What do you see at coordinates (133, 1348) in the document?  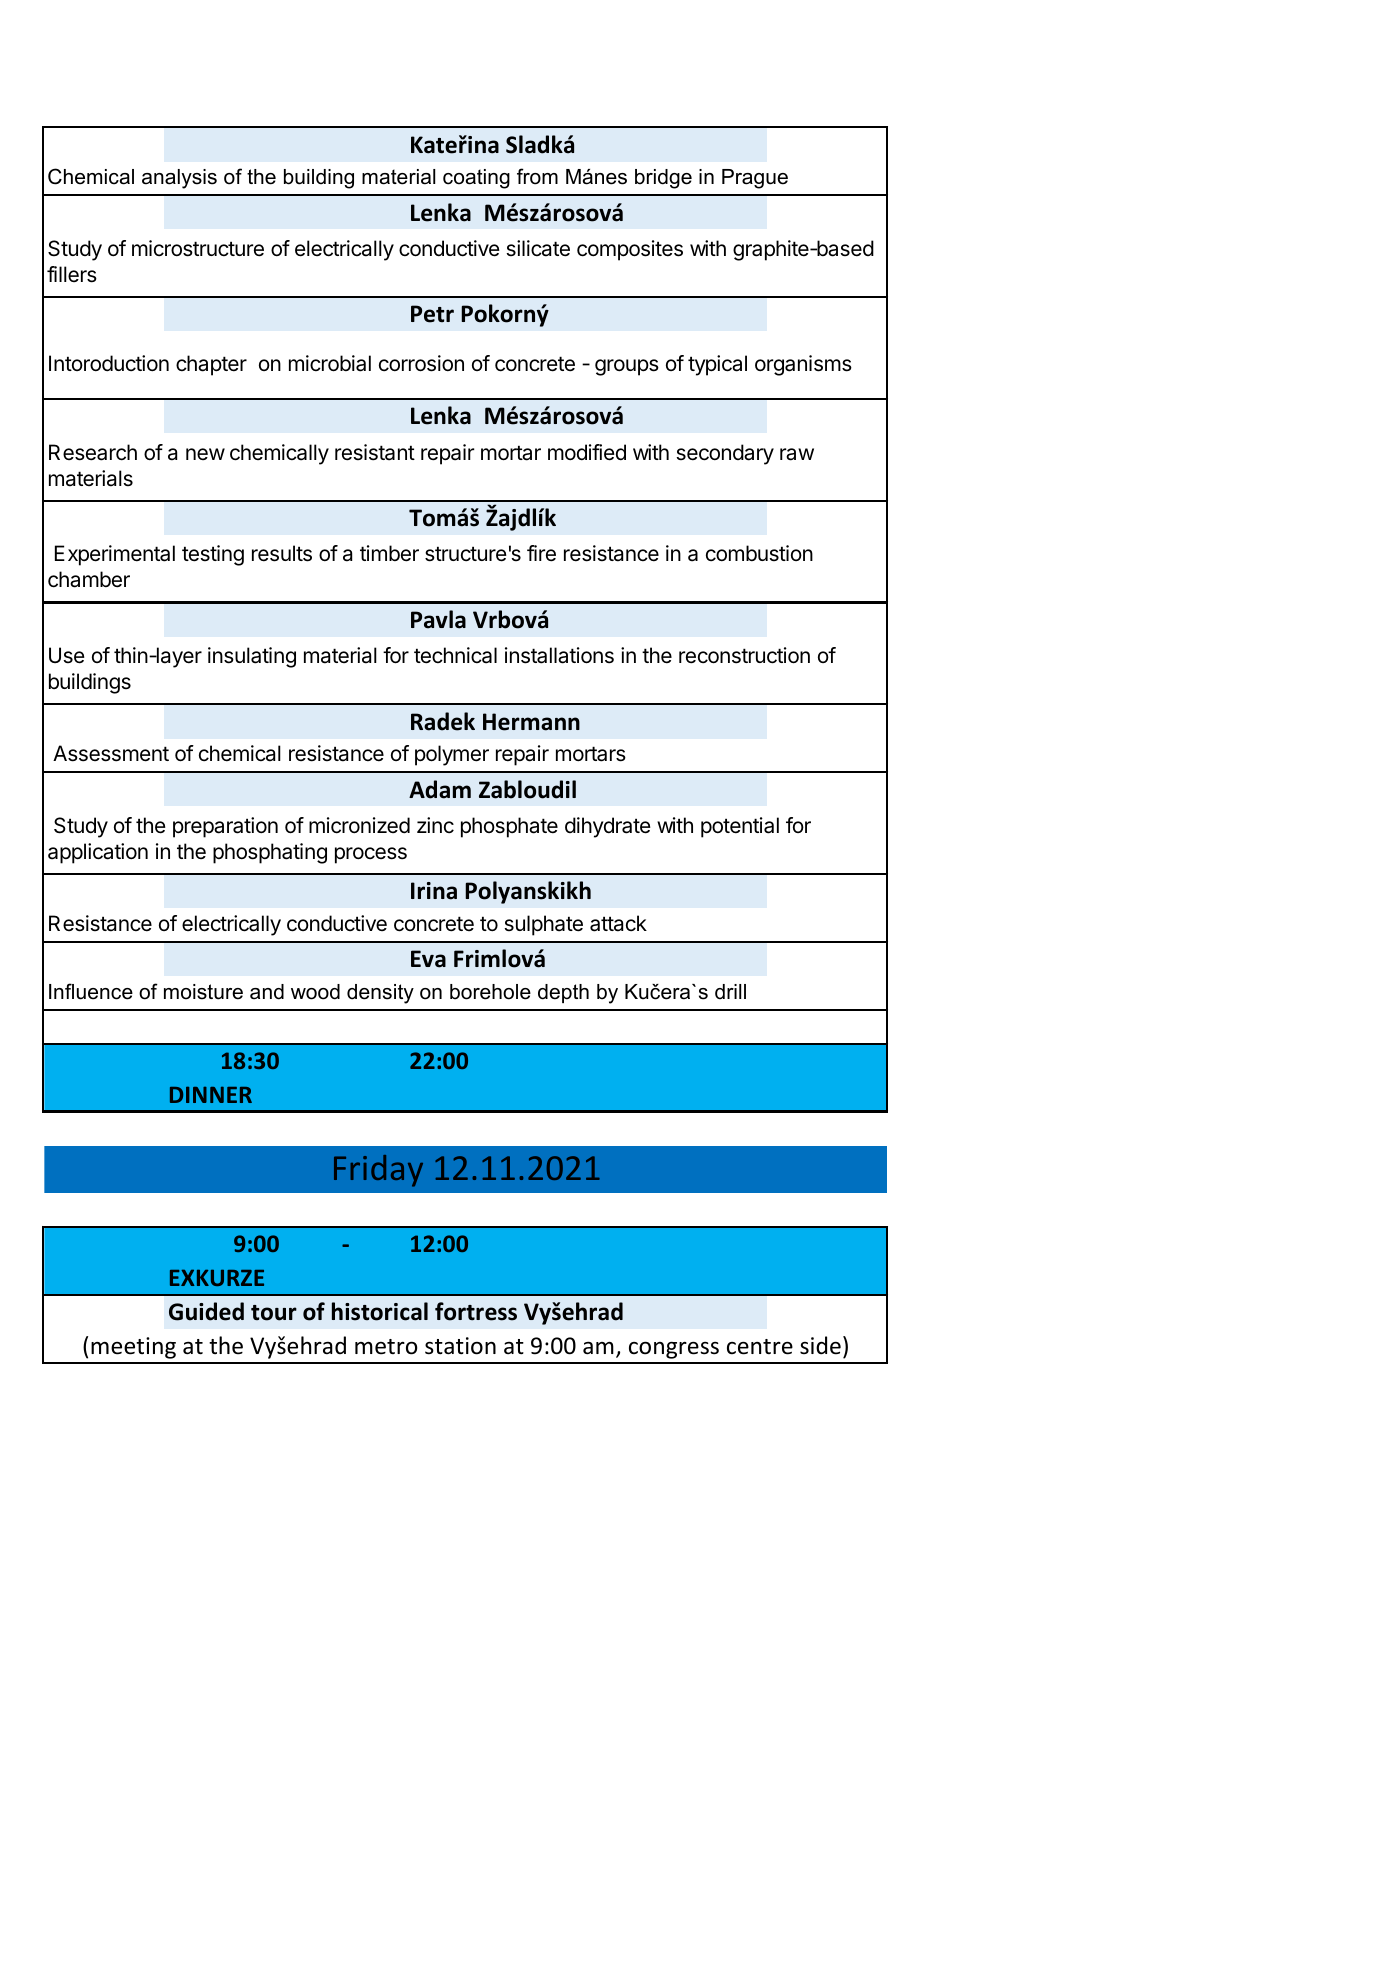 I see `meeting` at bounding box center [133, 1348].
